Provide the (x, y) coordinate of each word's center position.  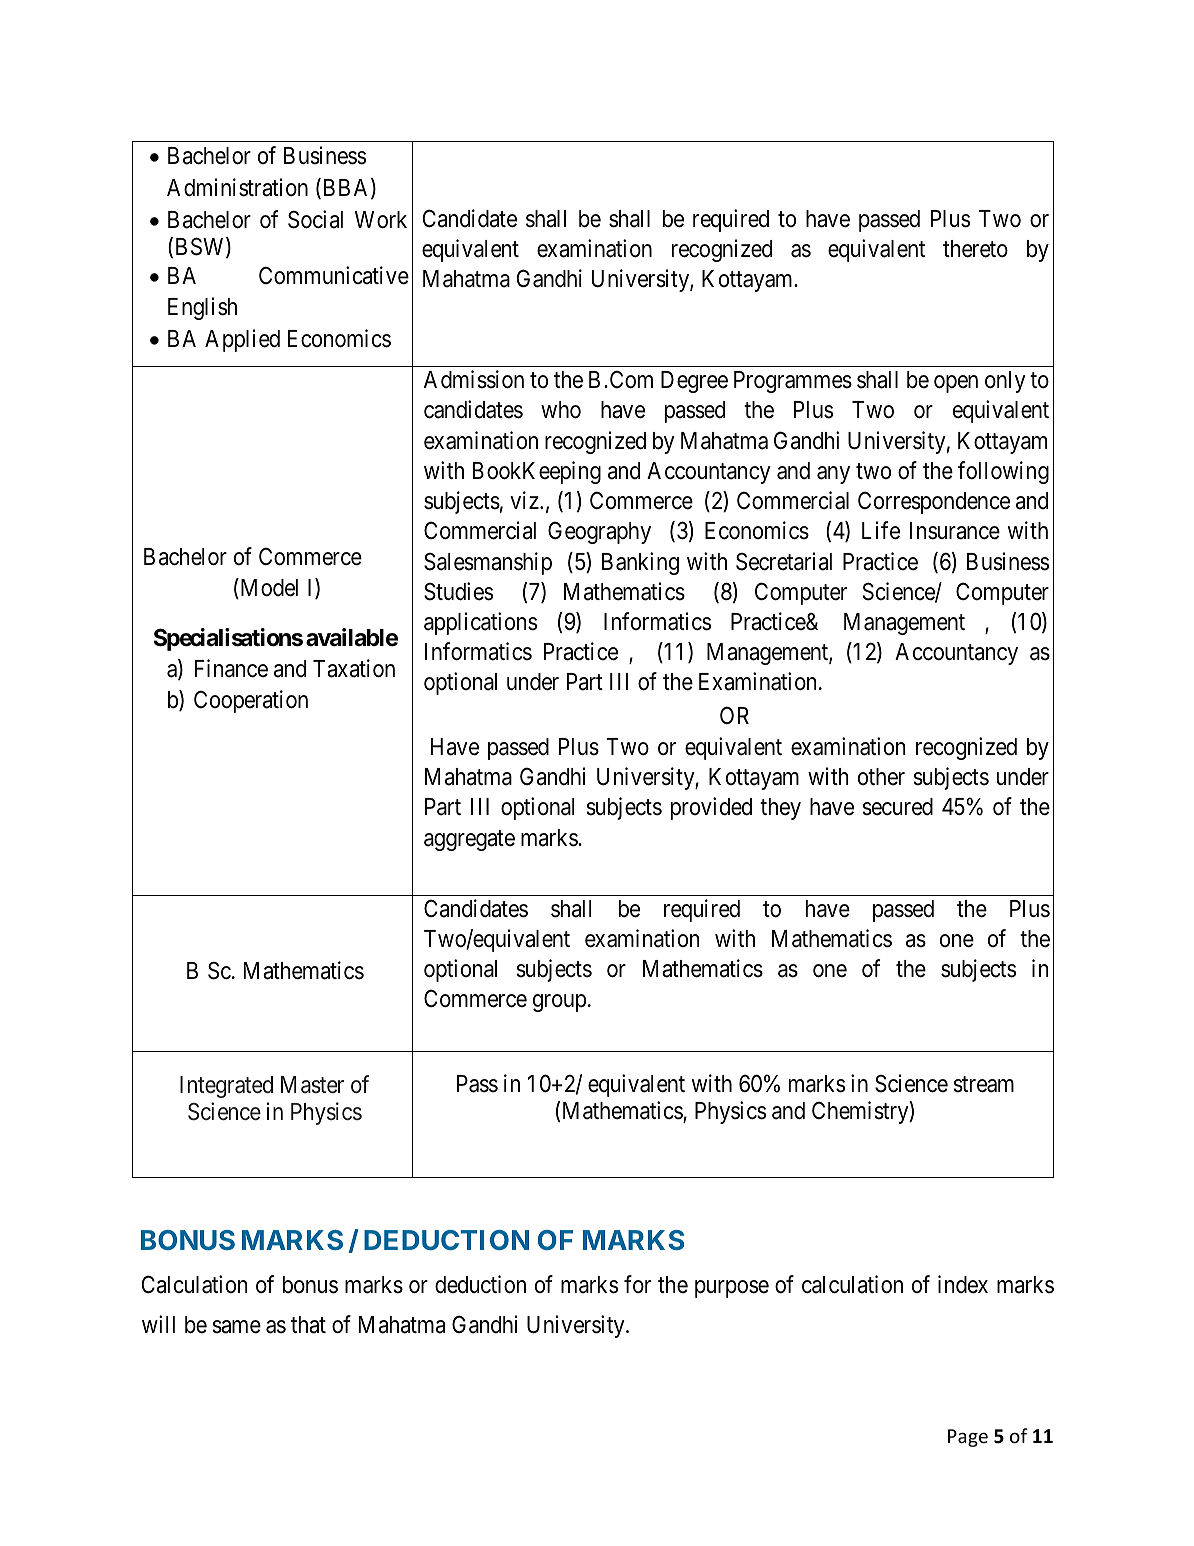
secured (898, 807)
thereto (975, 249)
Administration (237, 187)
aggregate (469, 840)
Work (381, 220)
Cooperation (251, 701)
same (237, 1327)
